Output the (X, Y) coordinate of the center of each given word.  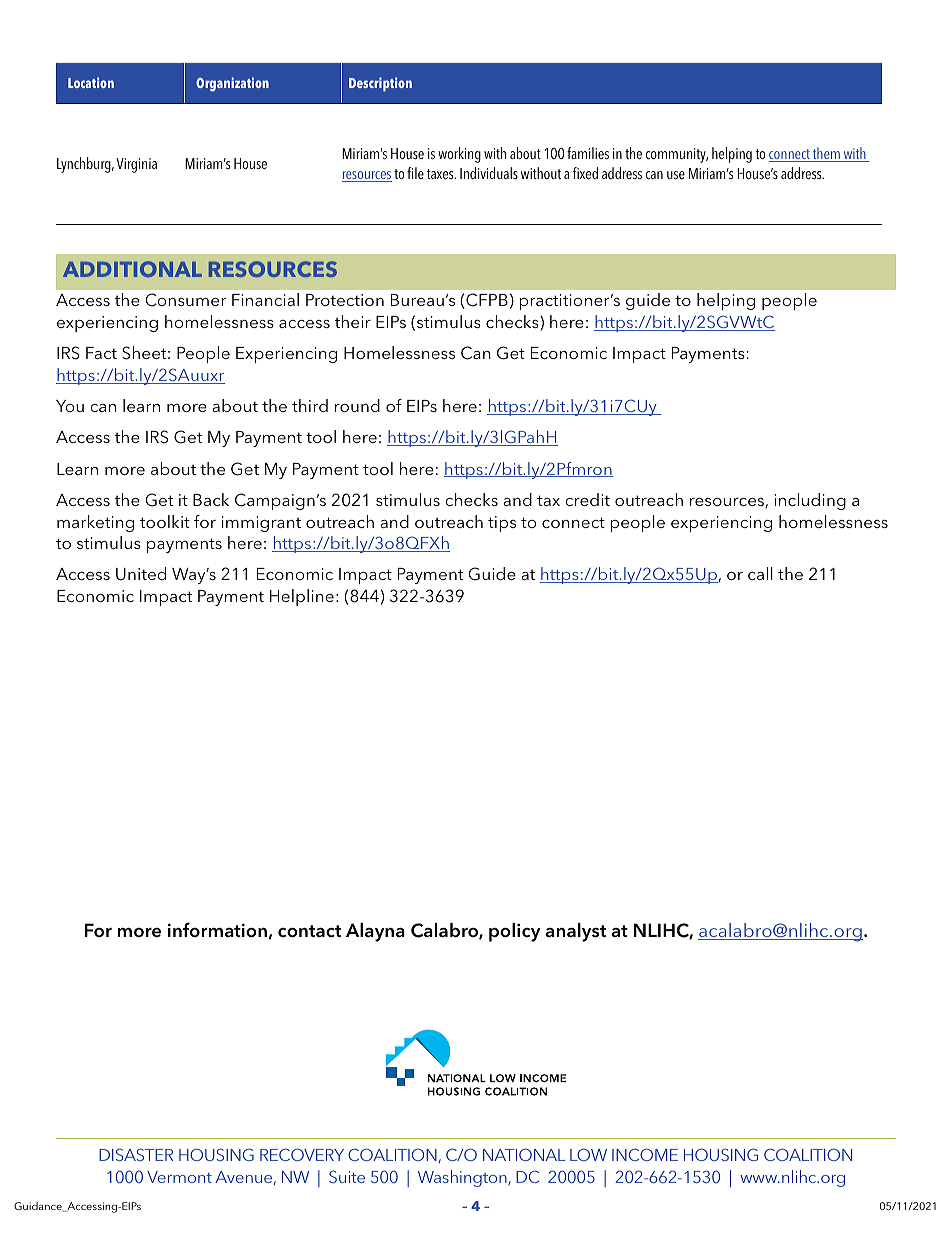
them (826, 154)
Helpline (302, 597)
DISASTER (136, 1154)
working (459, 155)
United (141, 574)
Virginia (136, 165)
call (760, 573)
